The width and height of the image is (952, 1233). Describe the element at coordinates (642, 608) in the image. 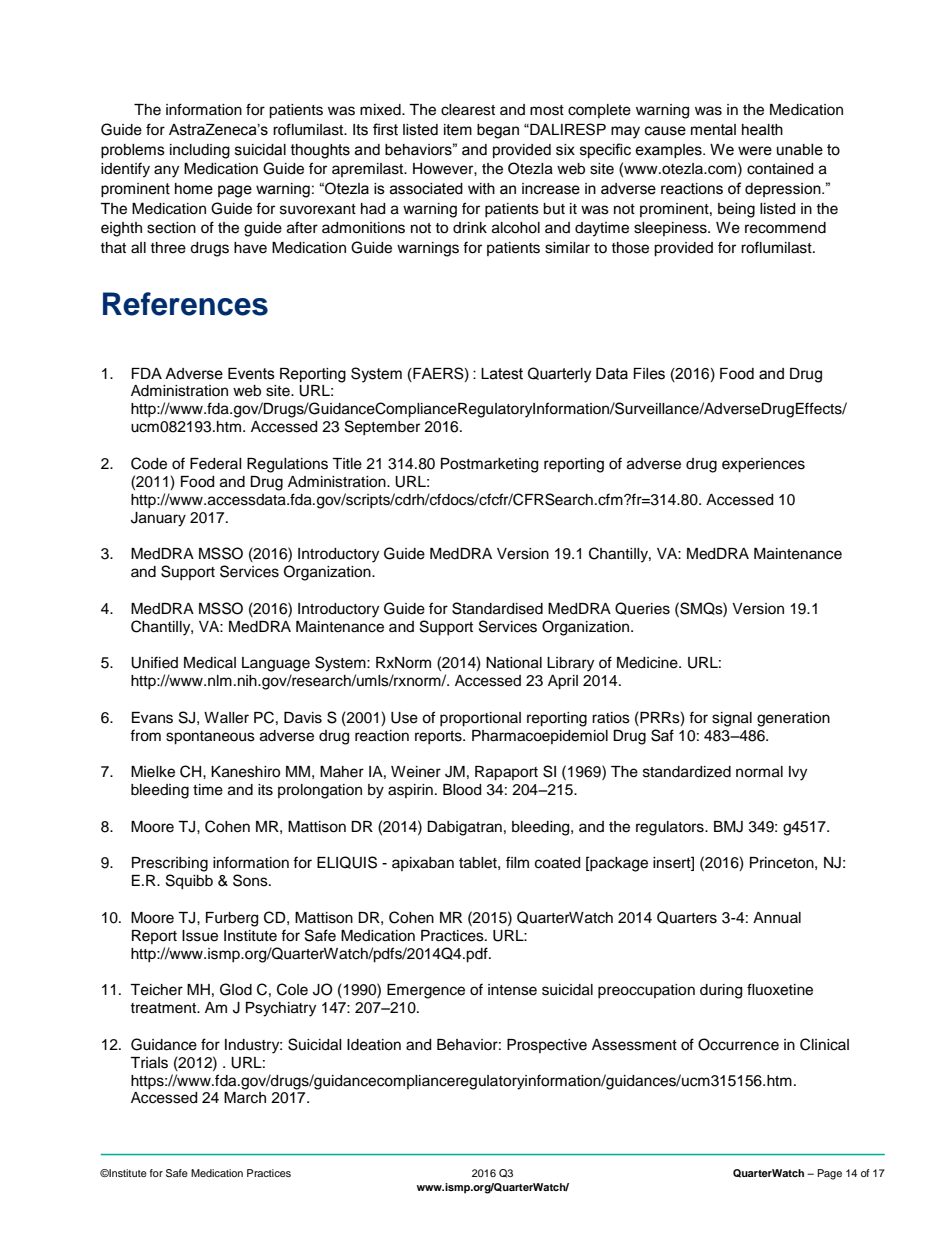

I see `Queries` at that location.
